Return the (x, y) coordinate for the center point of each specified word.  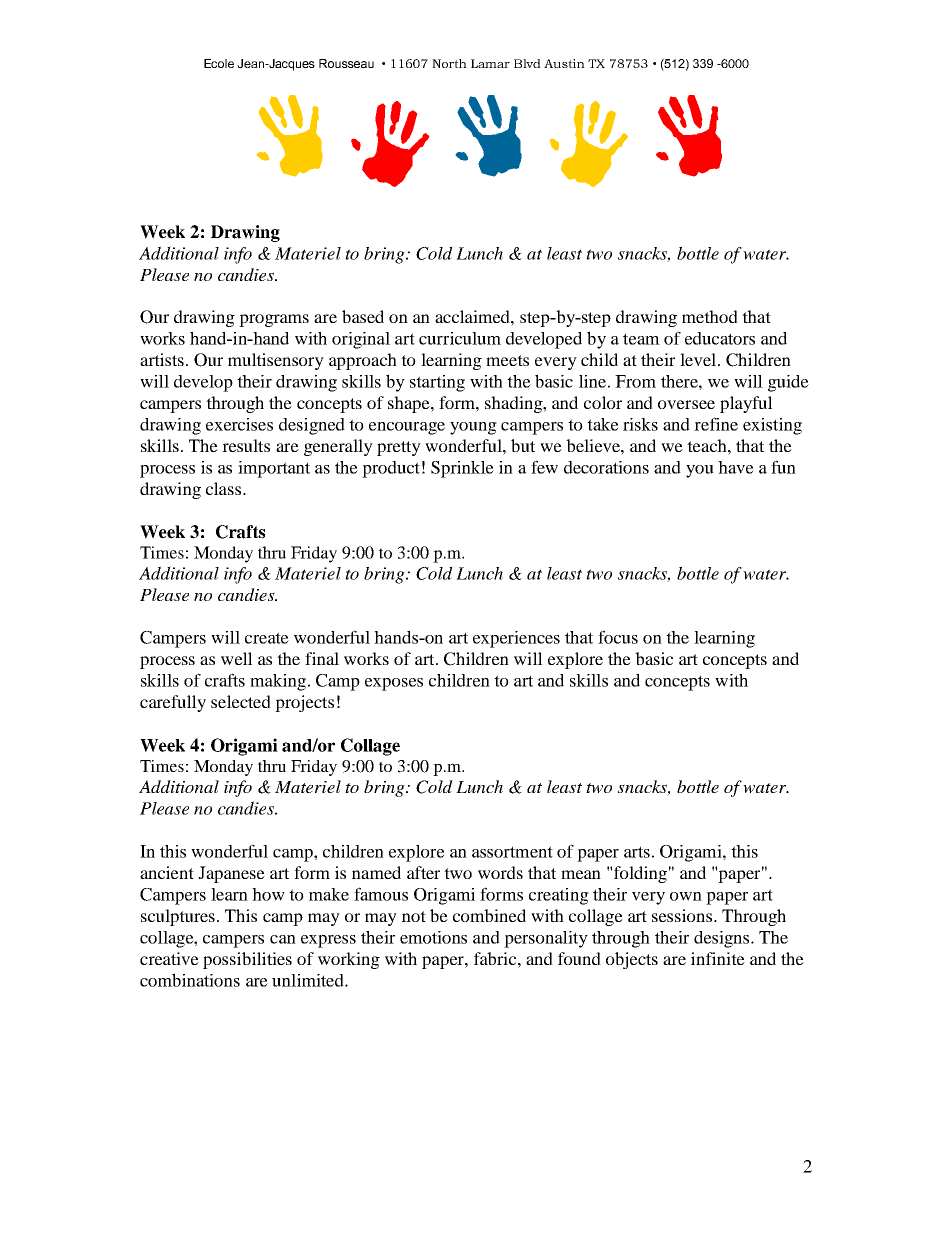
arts (637, 852)
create (267, 638)
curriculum (460, 338)
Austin (564, 63)
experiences (516, 639)
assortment (512, 852)
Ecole (219, 63)
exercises (239, 424)
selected (241, 701)
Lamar (490, 63)
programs (274, 320)
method (710, 316)
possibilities (247, 960)
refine (716, 424)
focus (618, 637)
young (473, 428)
